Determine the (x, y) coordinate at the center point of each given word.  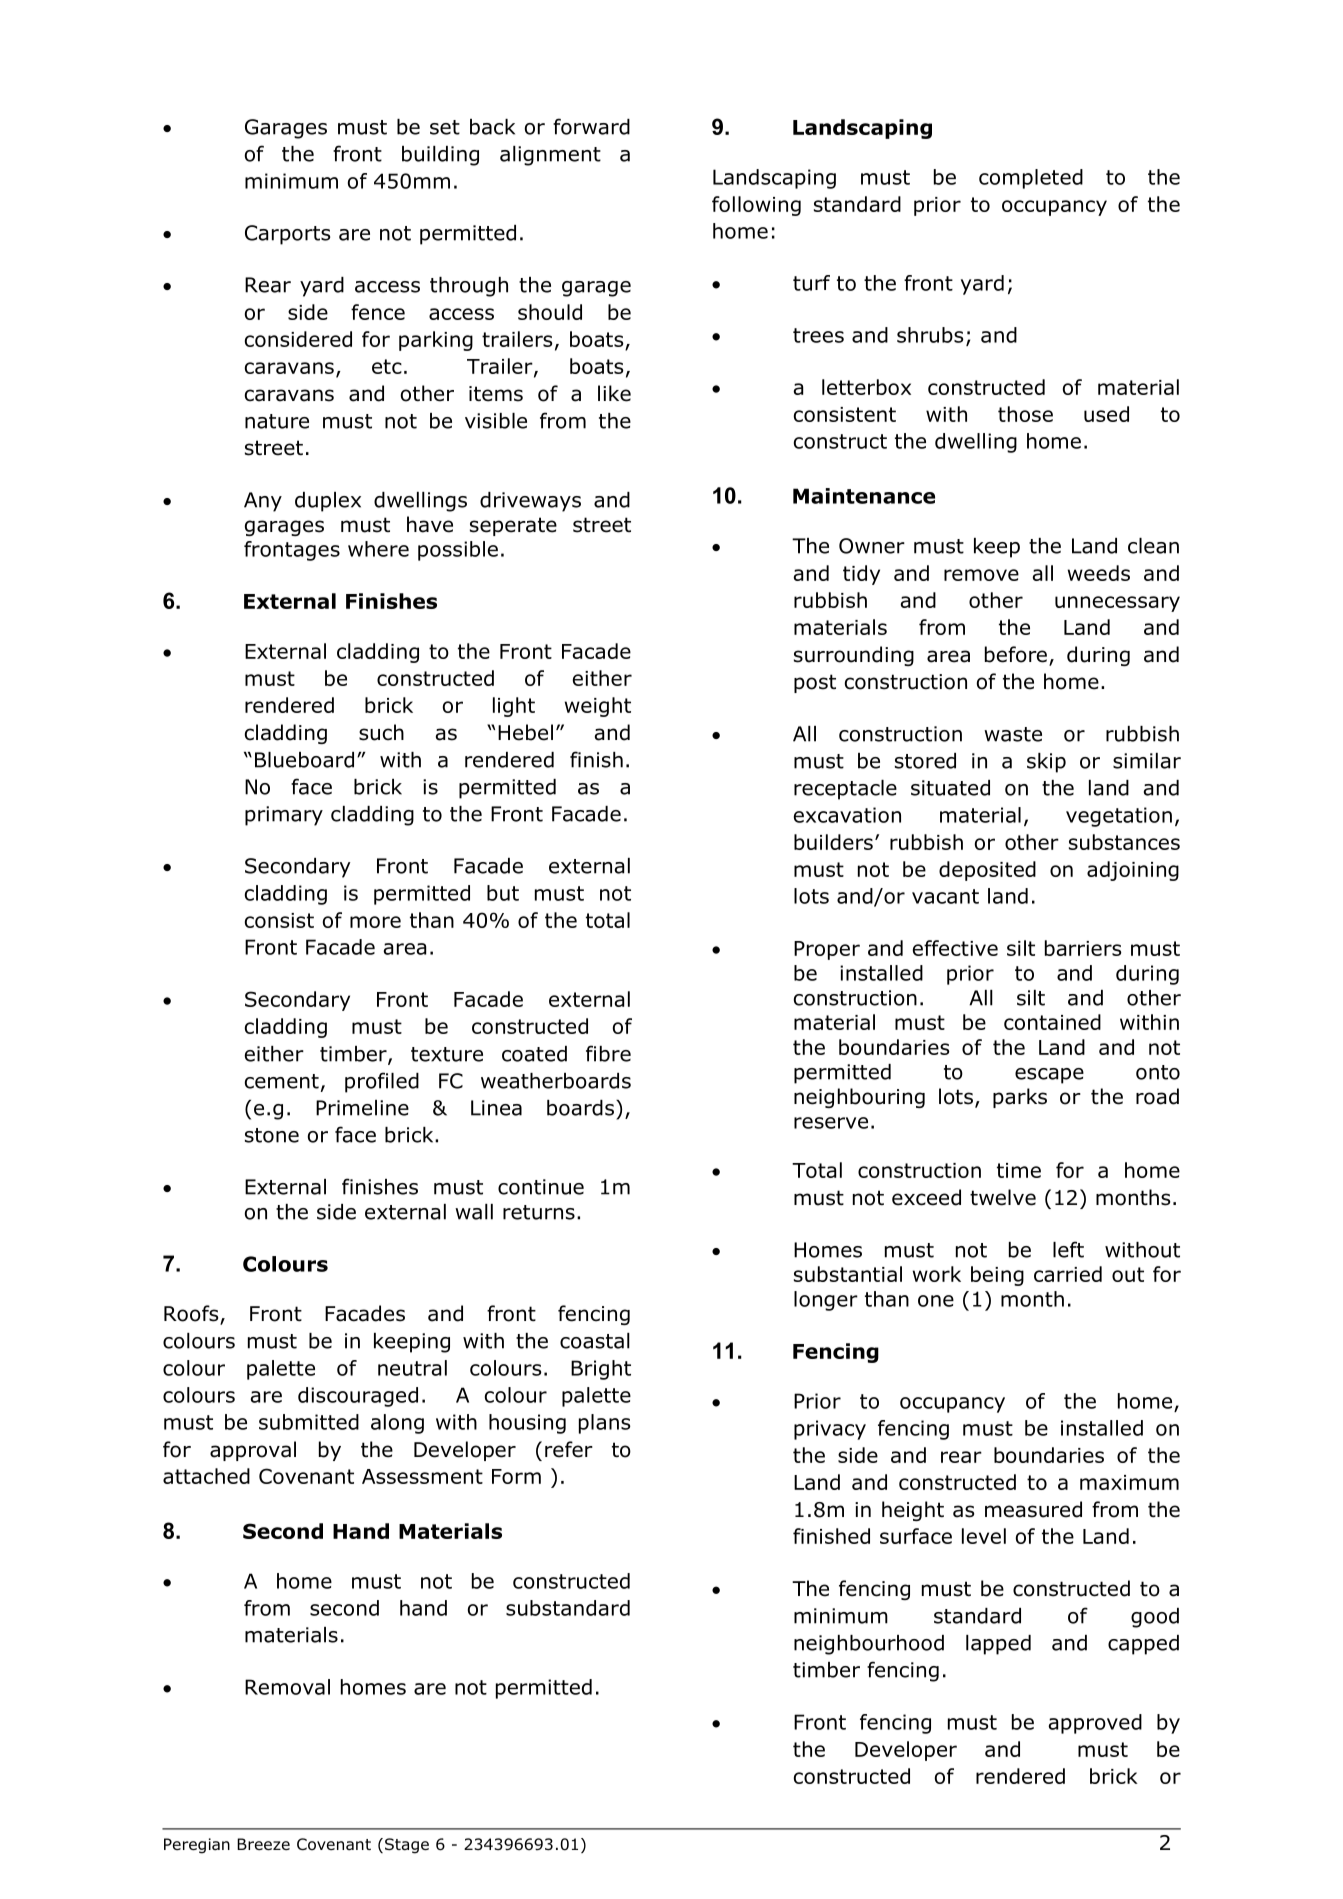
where (378, 549)
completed (1031, 179)
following (756, 206)
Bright (601, 1370)
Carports (287, 235)
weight (598, 707)
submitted (309, 1422)
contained (1052, 1022)
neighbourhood (869, 1645)
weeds (1099, 573)
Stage (405, 1846)
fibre (608, 1053)
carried (1068, 1274)
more (375, 922)
